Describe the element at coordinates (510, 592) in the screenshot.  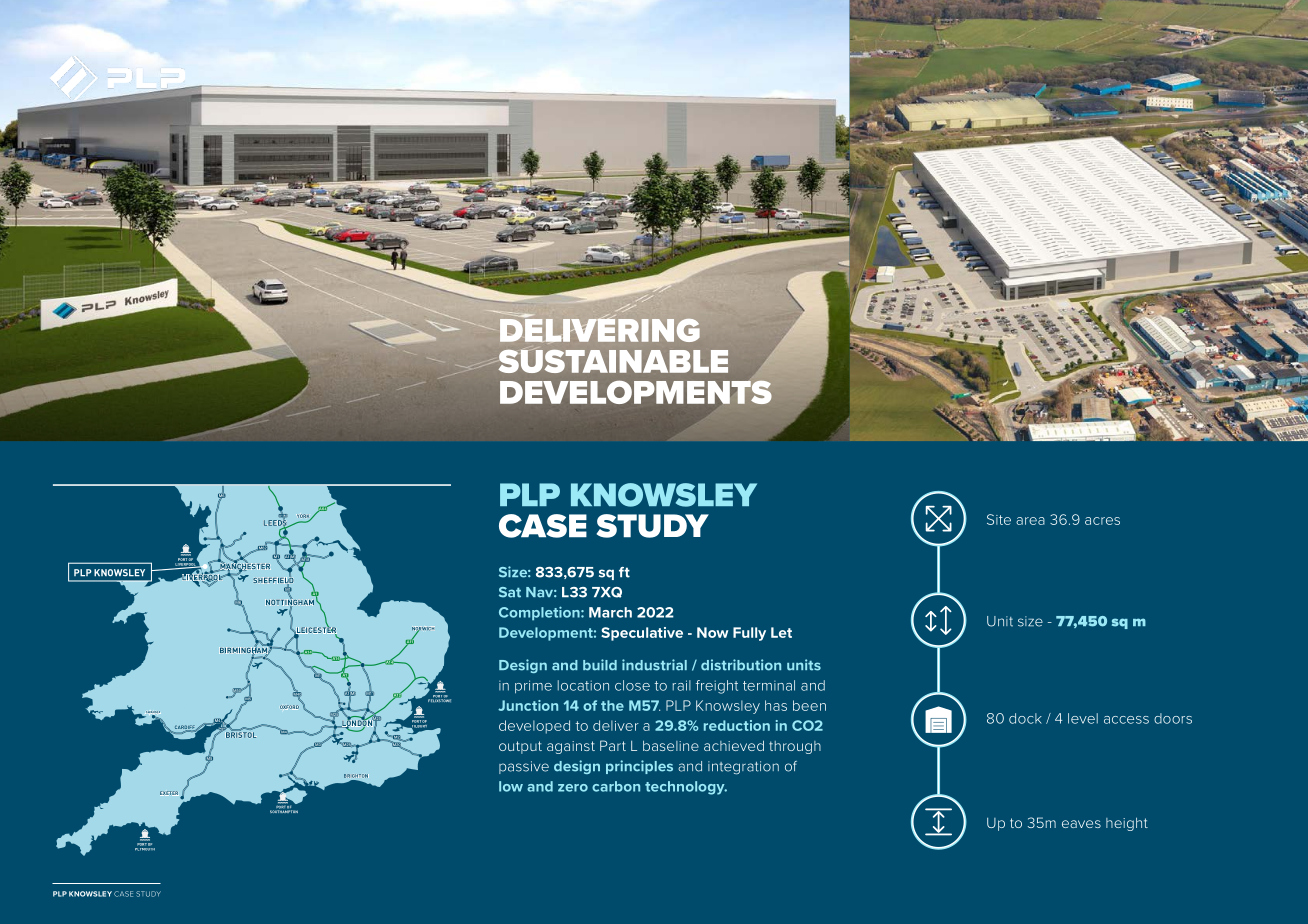
I see `Sat` at that location.
